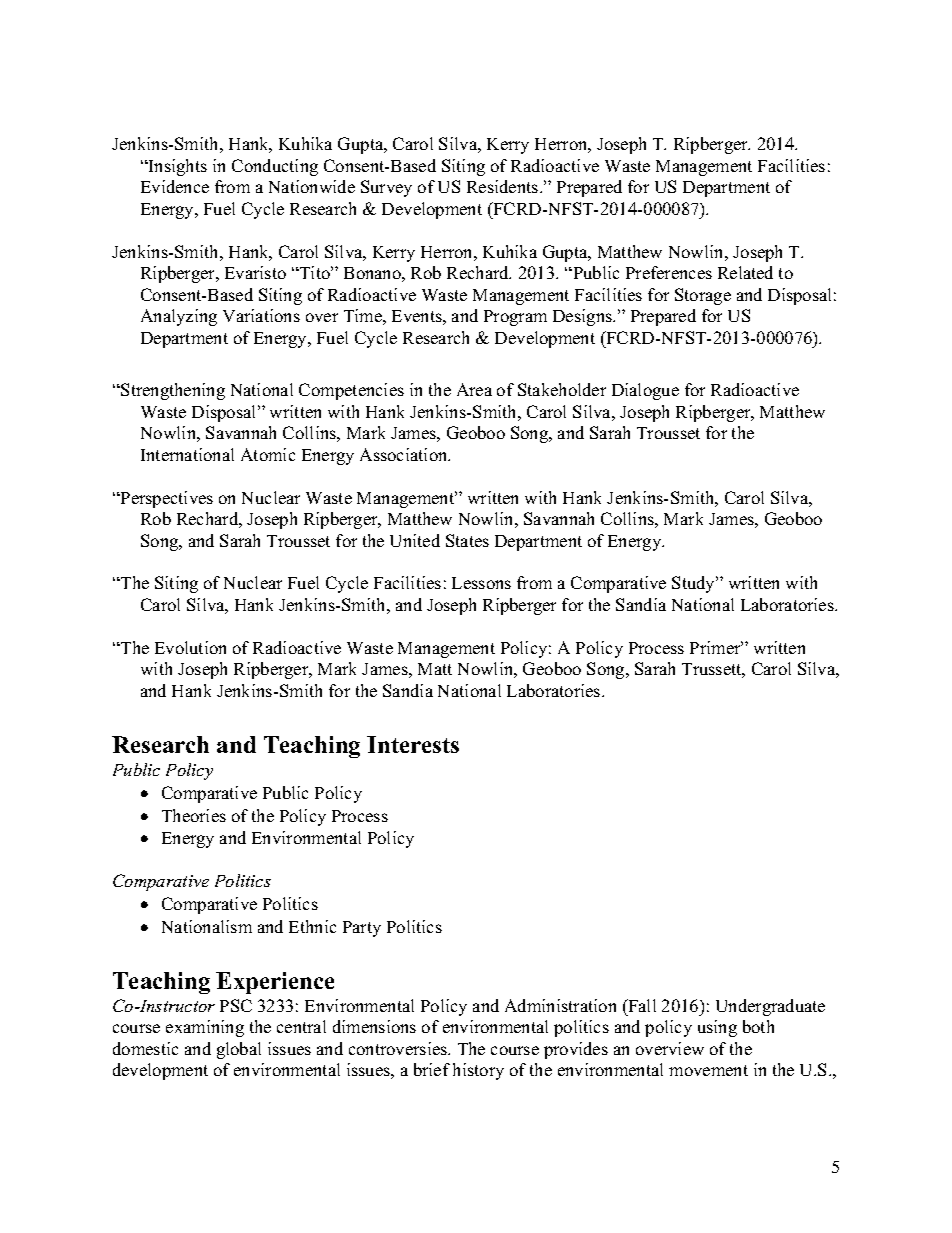 This page has width=952, height=1233. I want to click on global, so click(239, 1050).
